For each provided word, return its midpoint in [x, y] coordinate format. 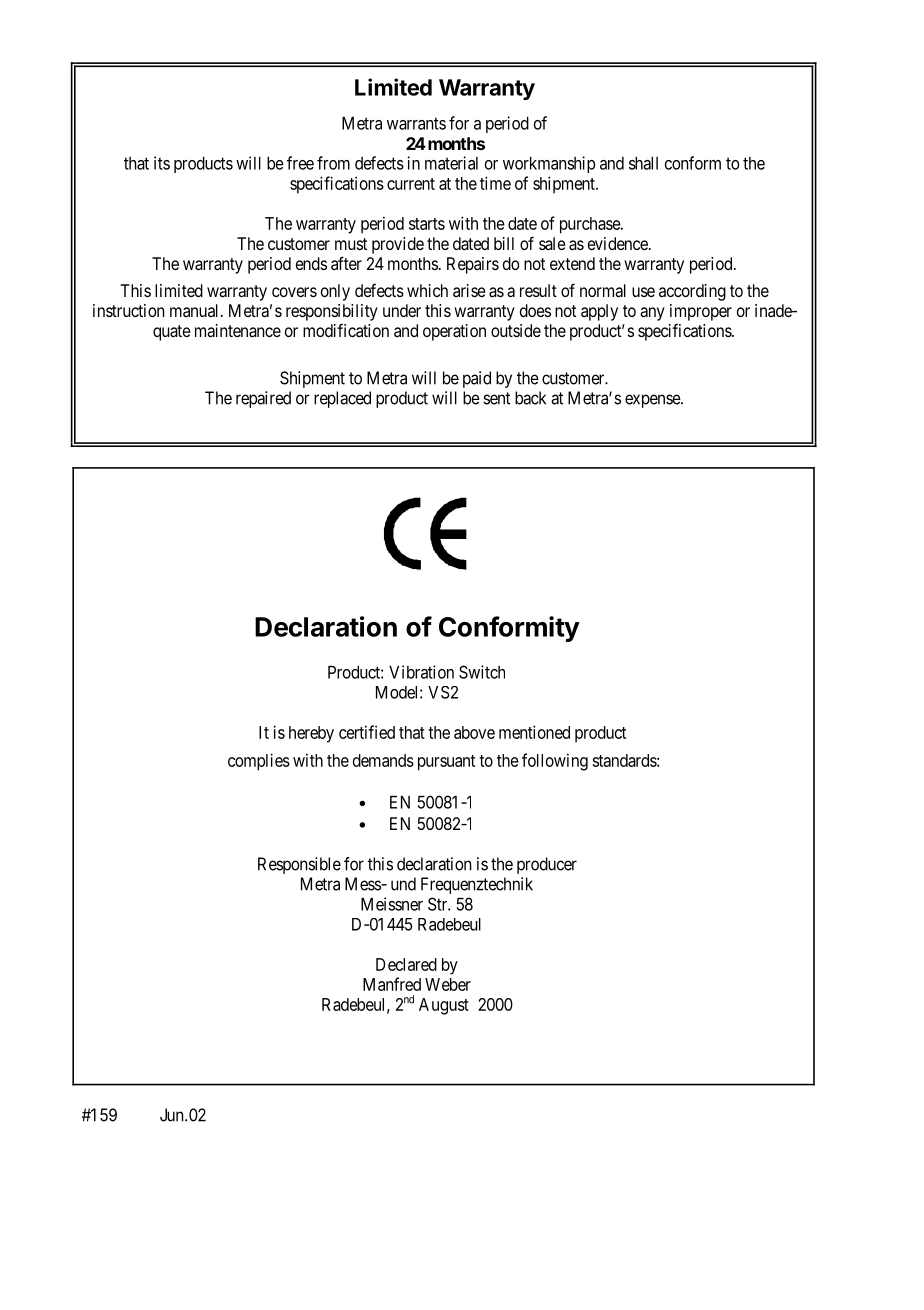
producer [547, 865]
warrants [416, 123]
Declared [406, 964]
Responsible [299, 865]
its [162, 163]
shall [643, 163]
